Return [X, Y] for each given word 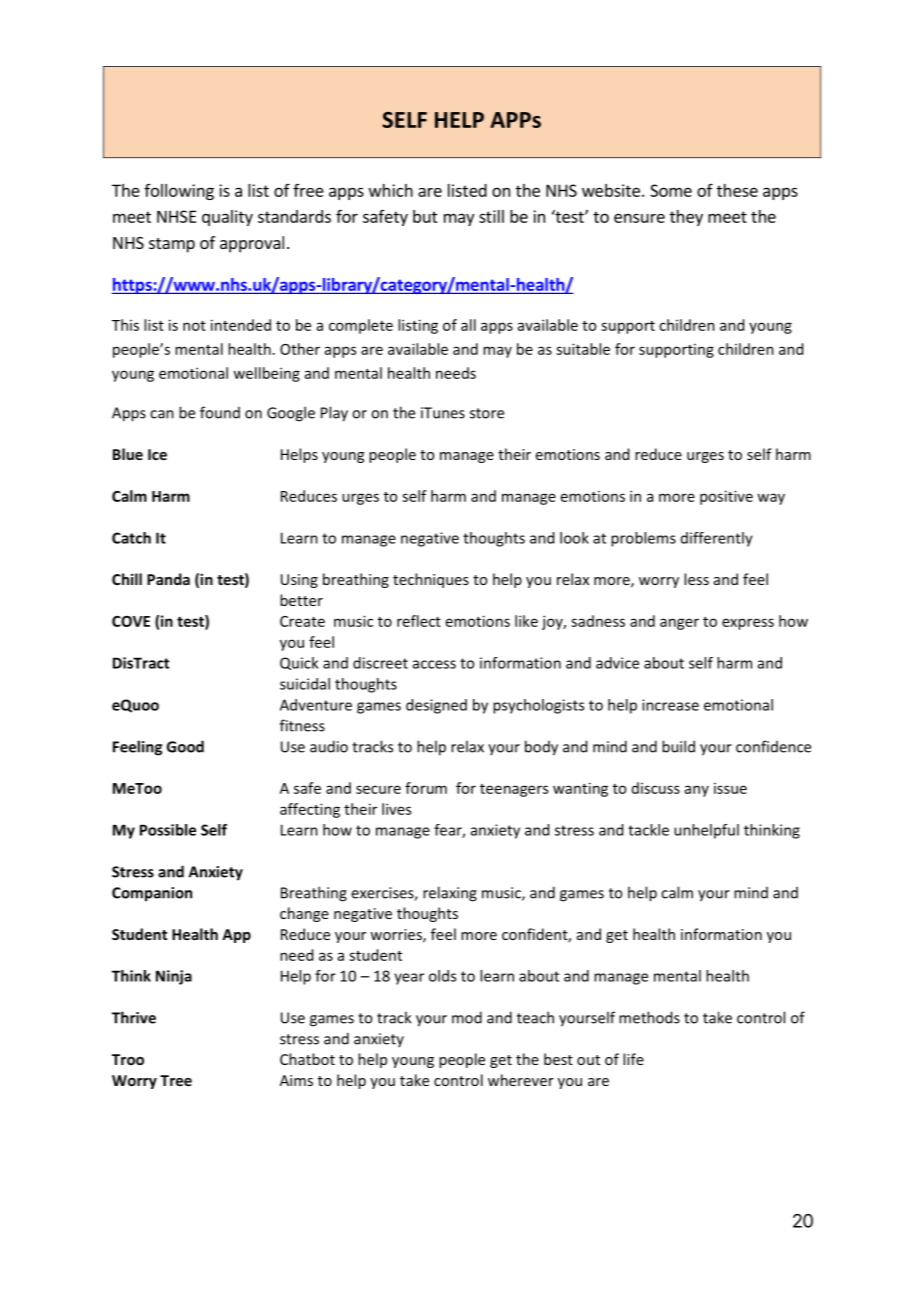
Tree [176, 1080]
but [425, 216]
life [633, 1059]
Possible [168, 830]
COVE [131, 621]
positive [726, 497]
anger [679, 624]
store [487, 413]
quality [227, 218]
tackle [648, 830]
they [686, 218]
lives [396, 809]
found [220, 412]
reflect [419, 621]
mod [467, 1017]
